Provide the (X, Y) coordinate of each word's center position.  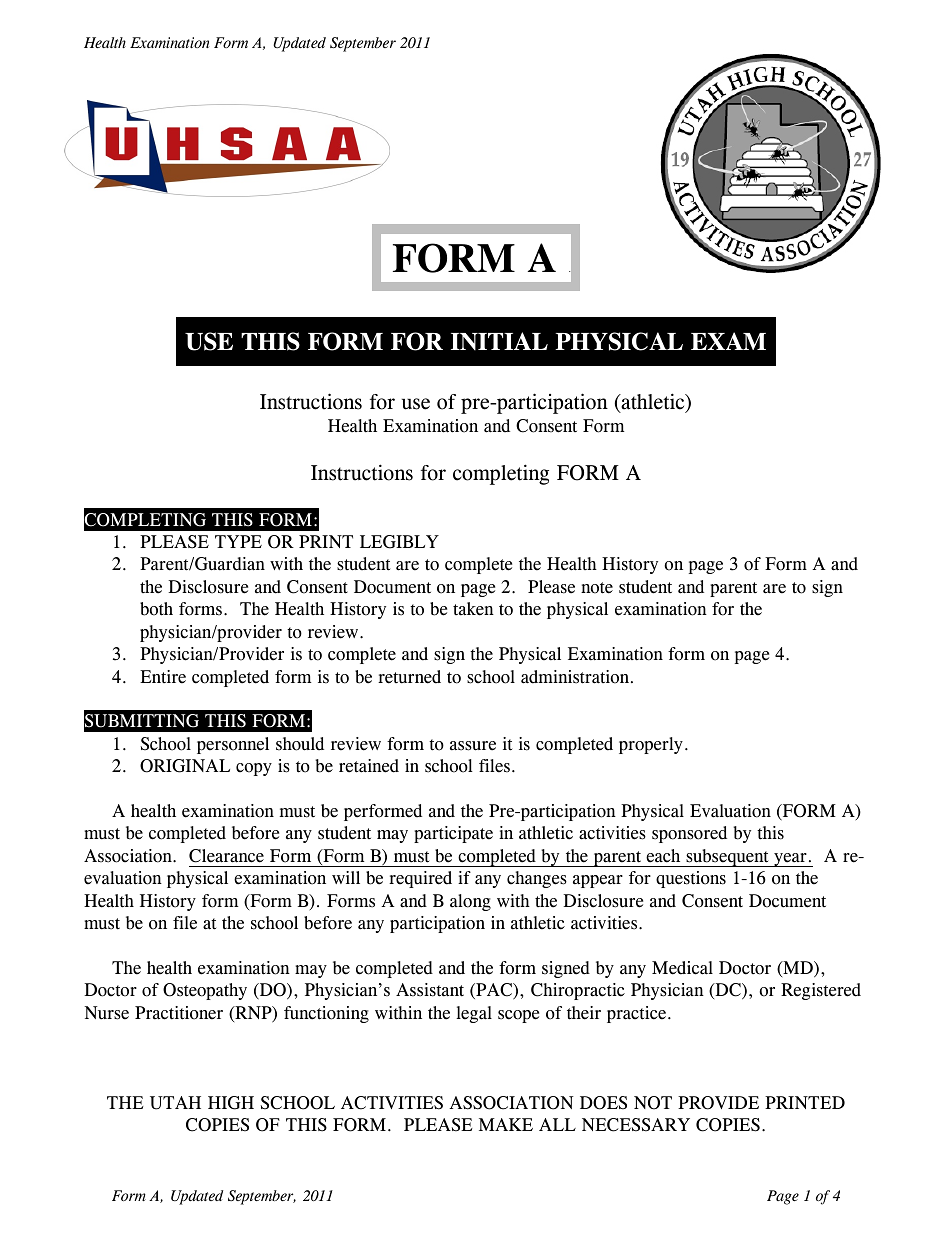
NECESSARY (636, 1125)
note (597, 588)
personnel (233, 745)
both (156, 609)
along (470, 902)
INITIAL (499, 341)
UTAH (175, 1103)
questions (691, 879)
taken (473, 609)
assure (473, 746)
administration (576, 677)
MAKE (506, 1124)
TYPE (238, 541)
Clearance (226, 856)
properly (651, 745)
